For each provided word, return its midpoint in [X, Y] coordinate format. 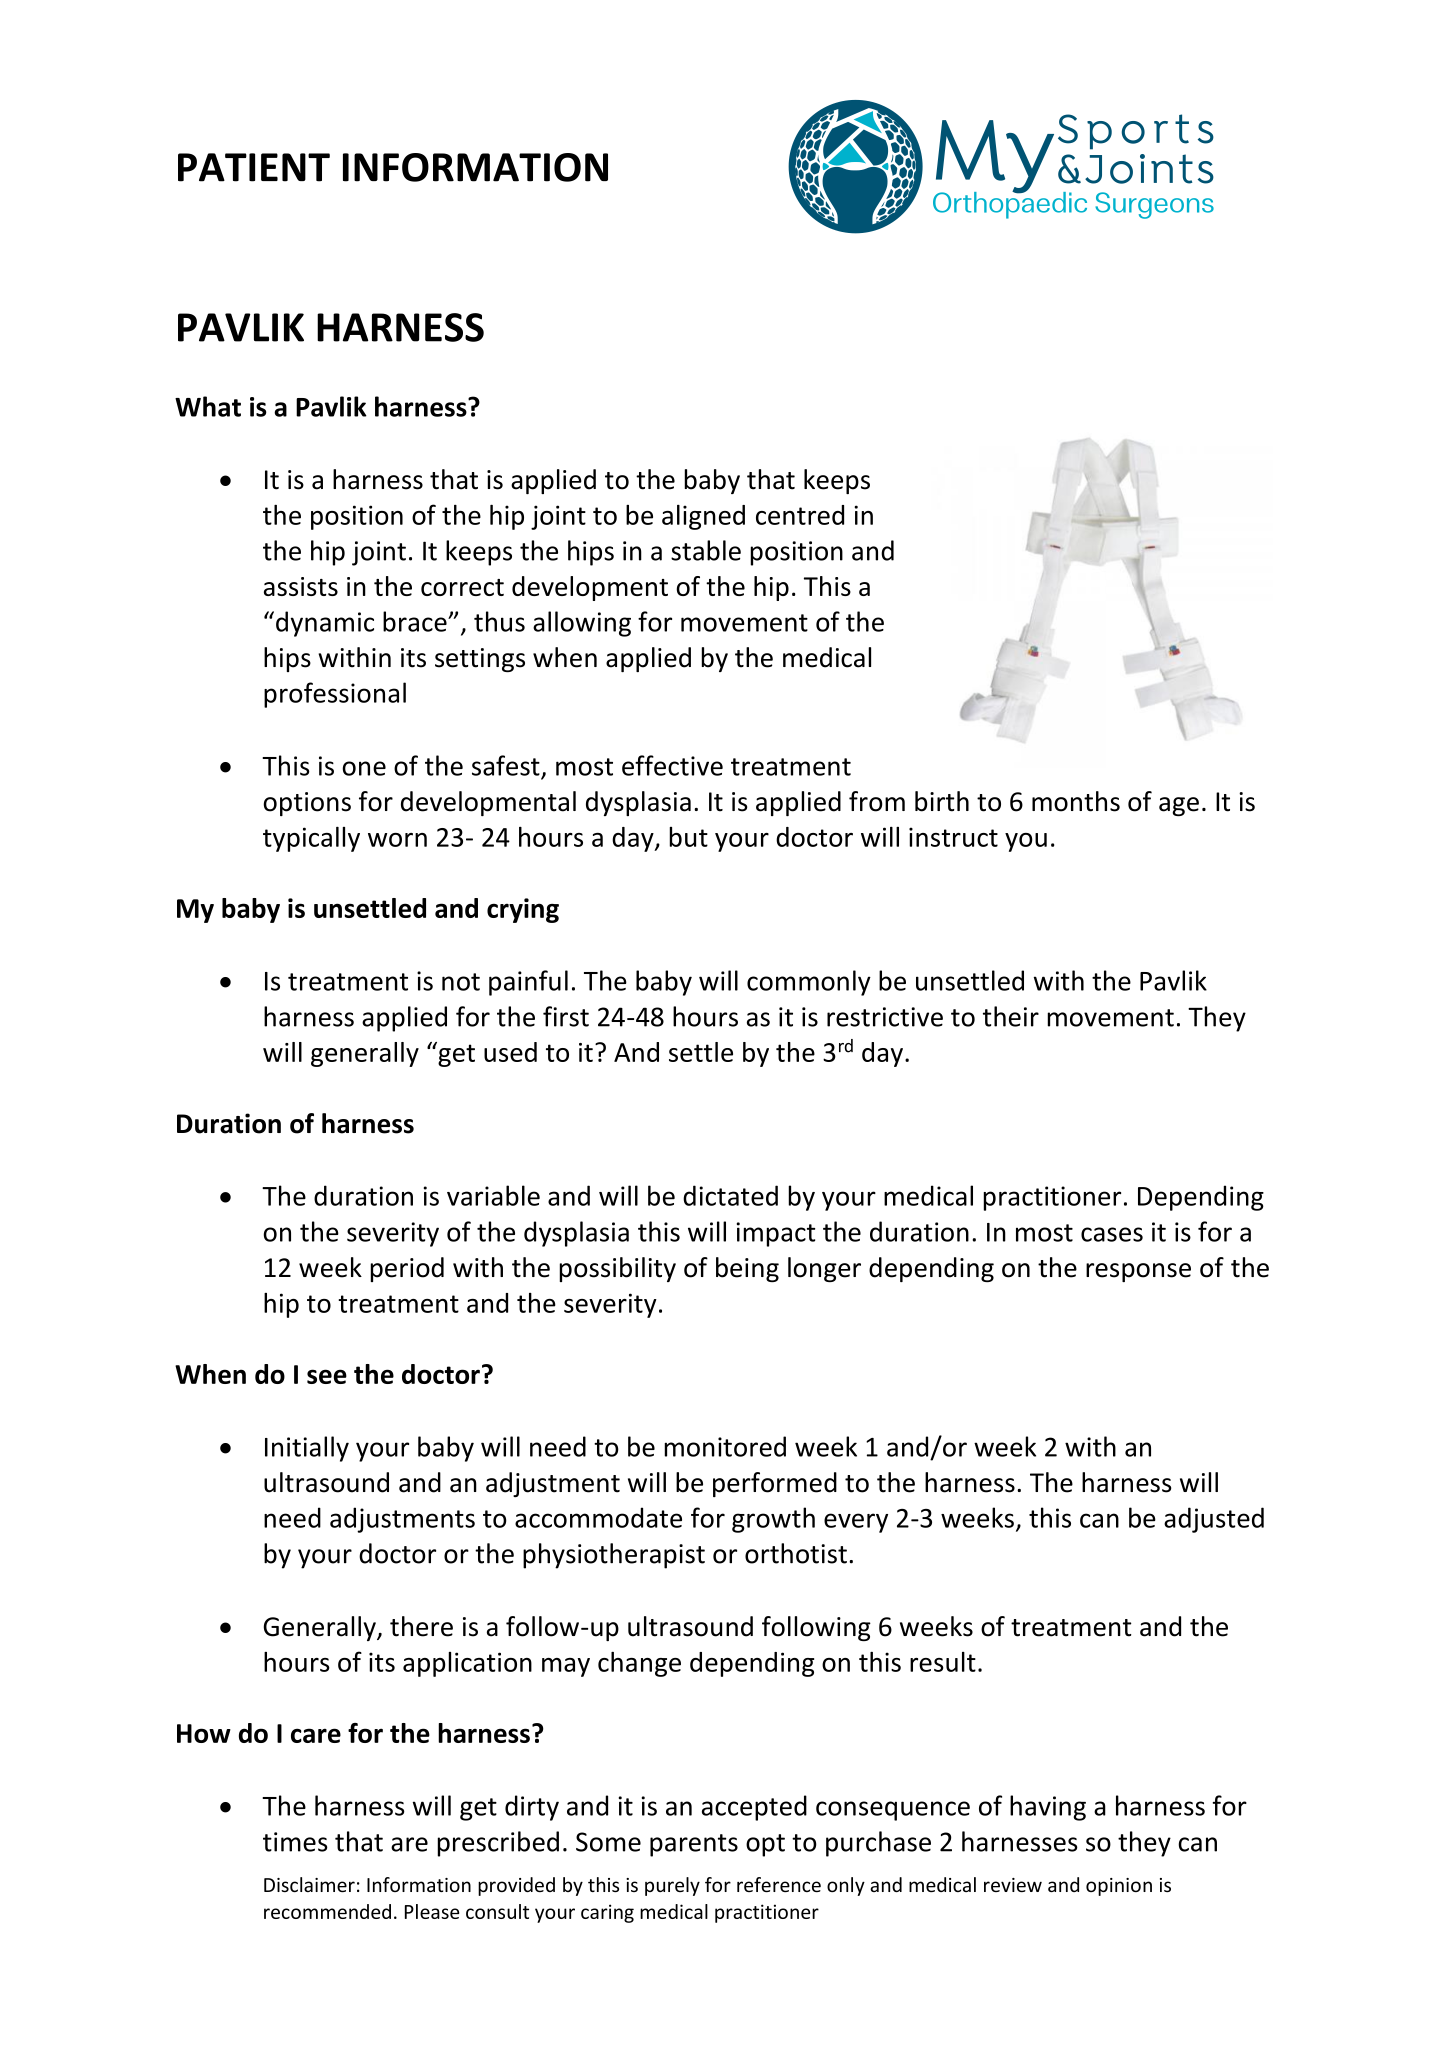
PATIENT [254, 167]
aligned [703, 517]
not [461, 982]
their [1011, 1016]
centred [800, 515]
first [566, 1016]
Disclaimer [309, 1884]
